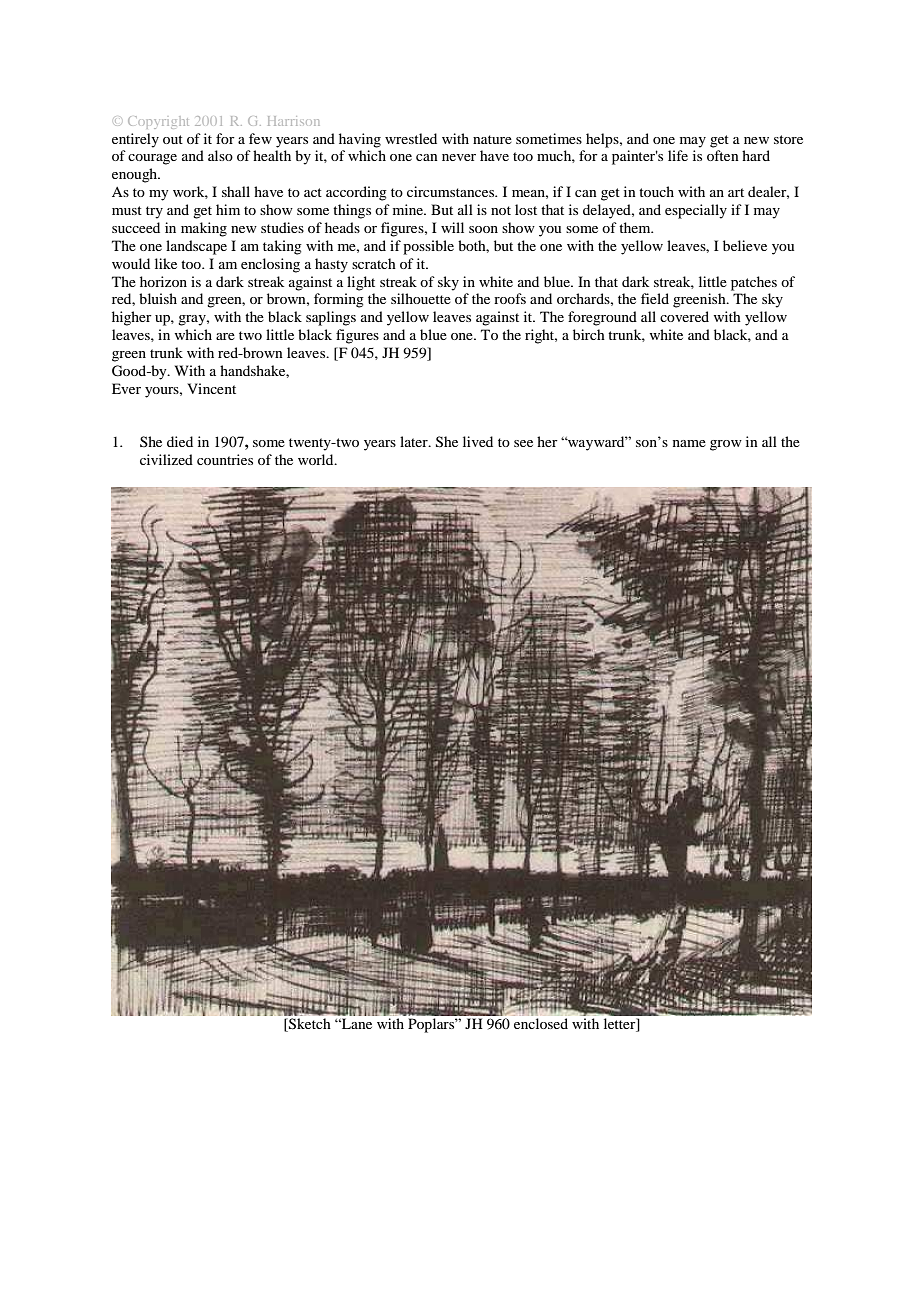 The height and width of the screenshot is (1308, 924). Describe the element at coordinates (492, 139) in the screenshot. I see `nature` at that location.
